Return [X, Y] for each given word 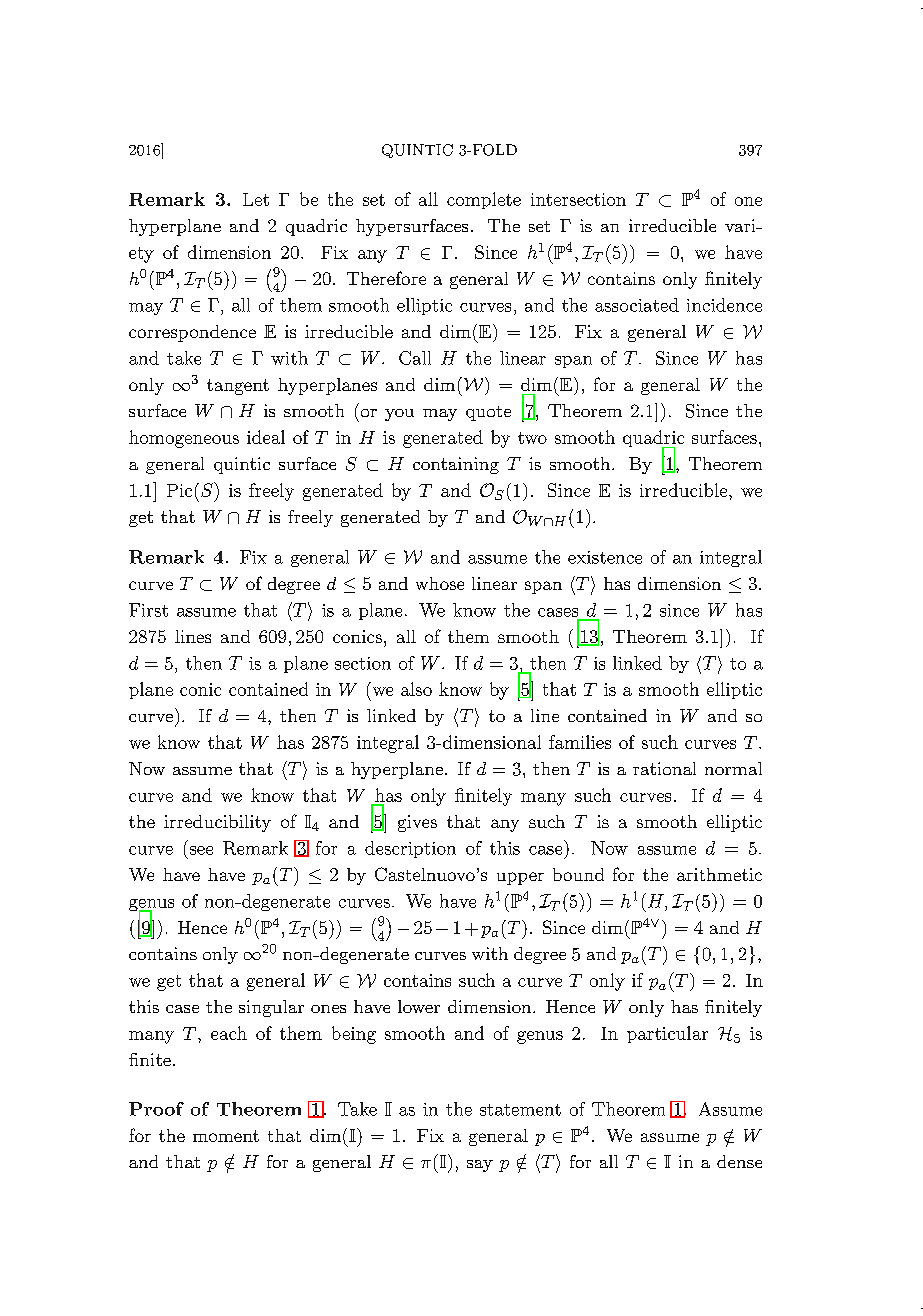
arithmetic [719, 874]
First [148, 610]
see [201, 850]
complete [484, 200]
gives [417, 823]
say [480, 1166]
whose [440, 583]
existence [605, 557]
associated [637, 305]
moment [226, 1136]
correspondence [192, 333]
